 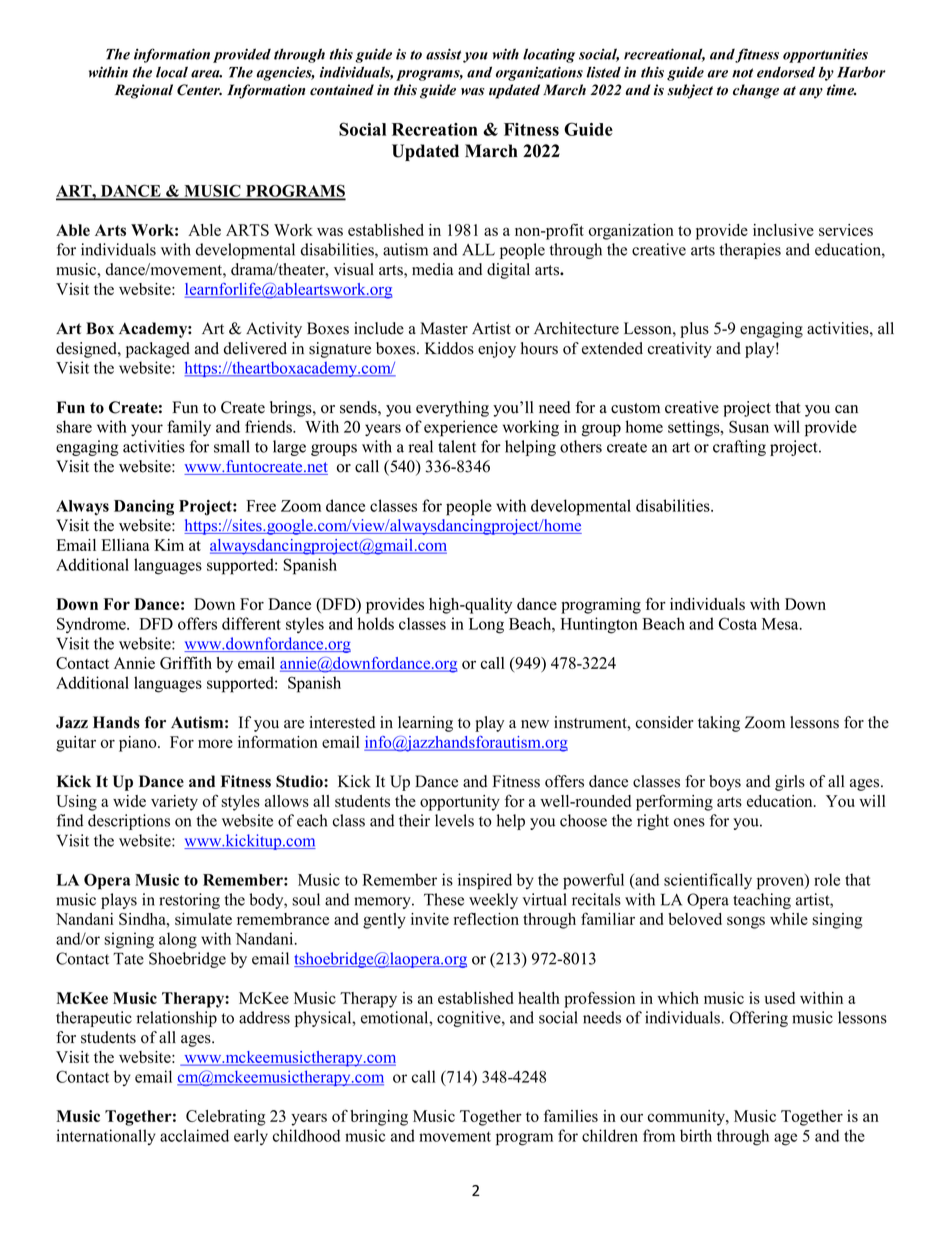 I want to click on your, so click(x=147, y=430).
